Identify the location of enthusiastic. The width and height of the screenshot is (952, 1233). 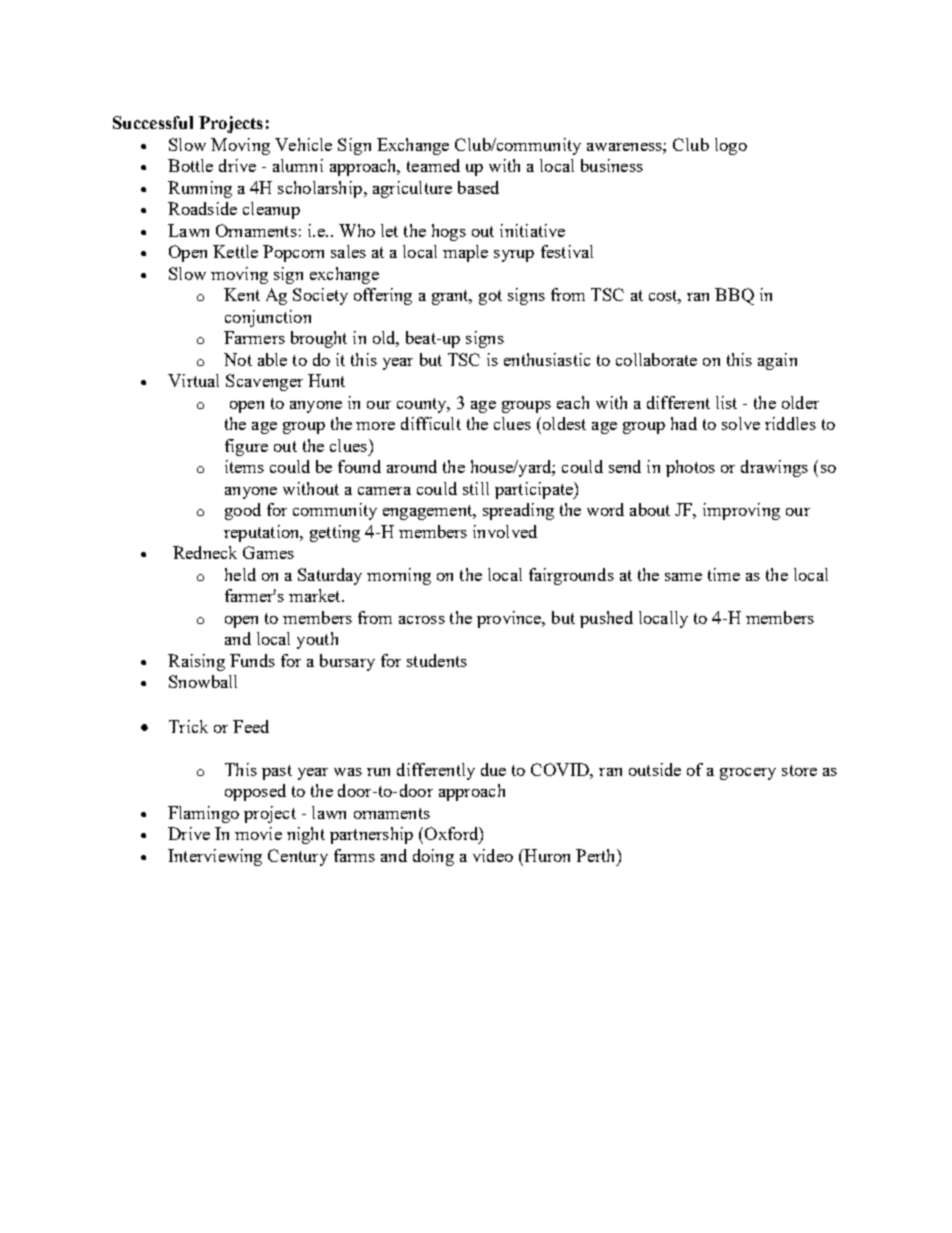
(547, 359).
